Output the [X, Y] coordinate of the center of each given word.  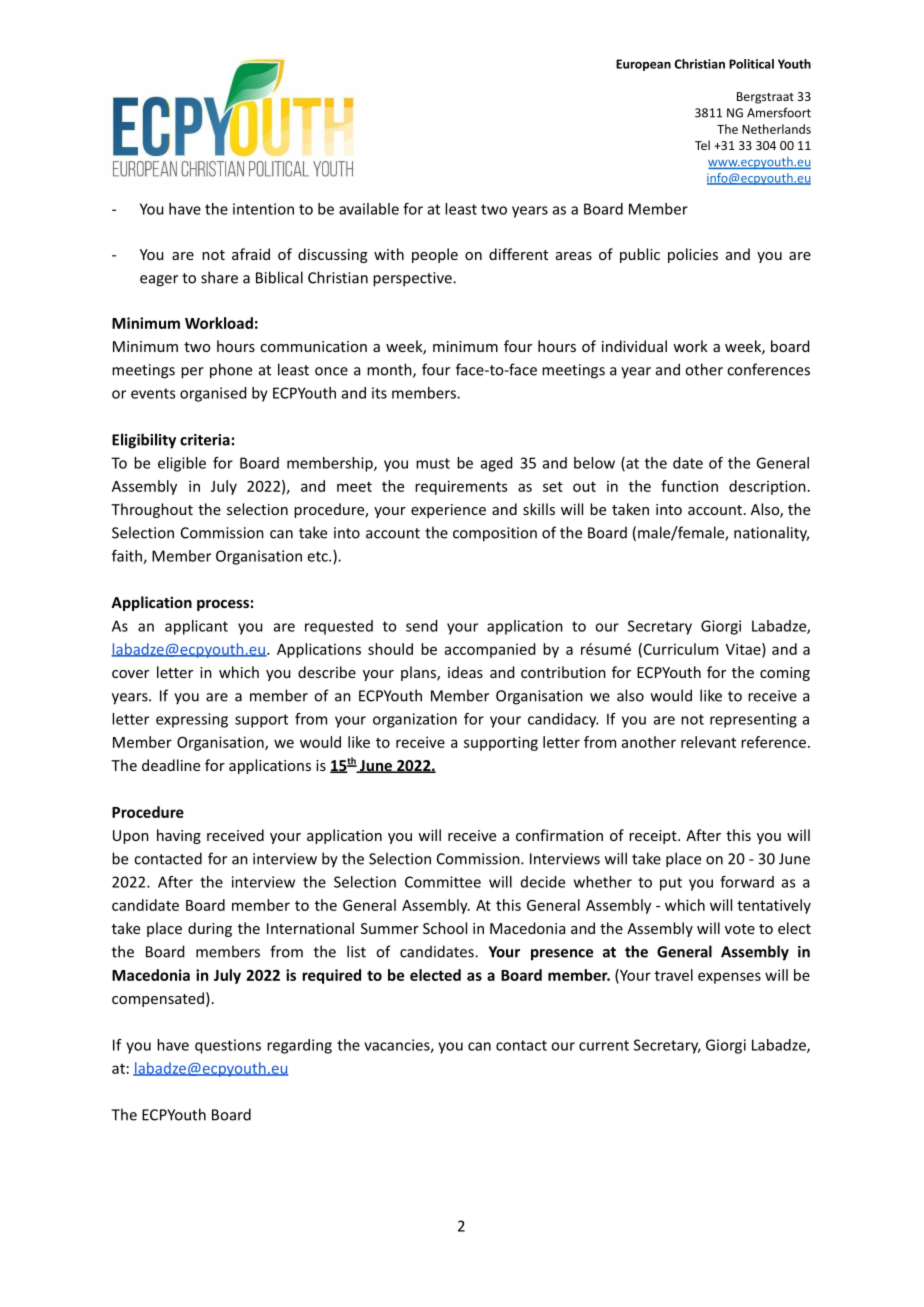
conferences [768, 369]
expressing [192, 720]
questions [228, 1046]
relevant [708, 742]
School [445, 928]
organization [415, 720]
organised [213, 394]
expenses [729, 978]
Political [751, 64]
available [369, 209]
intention [263, 209]
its [379, 393]
